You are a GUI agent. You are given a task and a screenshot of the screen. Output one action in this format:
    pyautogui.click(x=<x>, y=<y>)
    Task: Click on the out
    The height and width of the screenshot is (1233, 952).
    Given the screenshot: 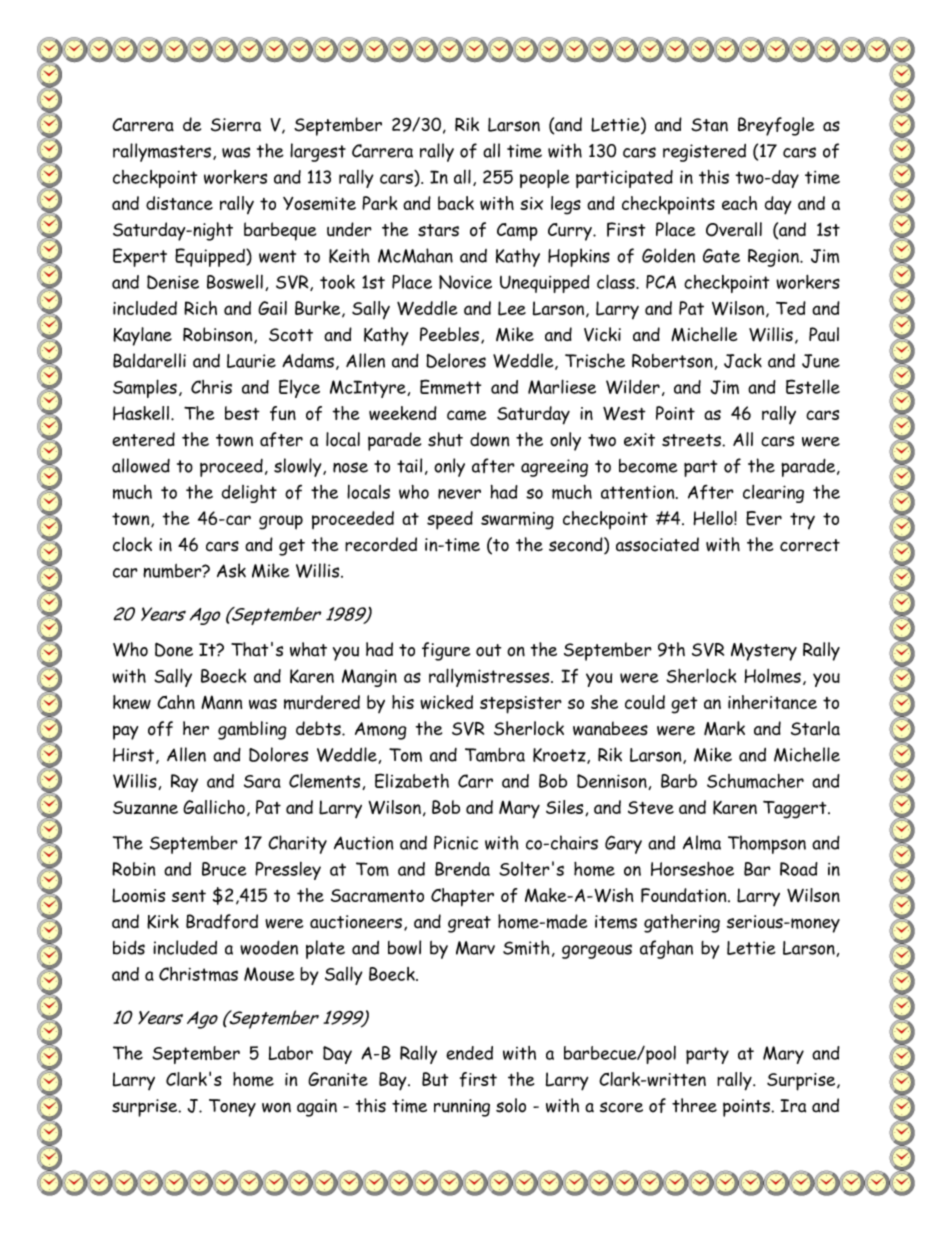 What is the action you would take?
    pyautogui.click(x=488, y=650)
